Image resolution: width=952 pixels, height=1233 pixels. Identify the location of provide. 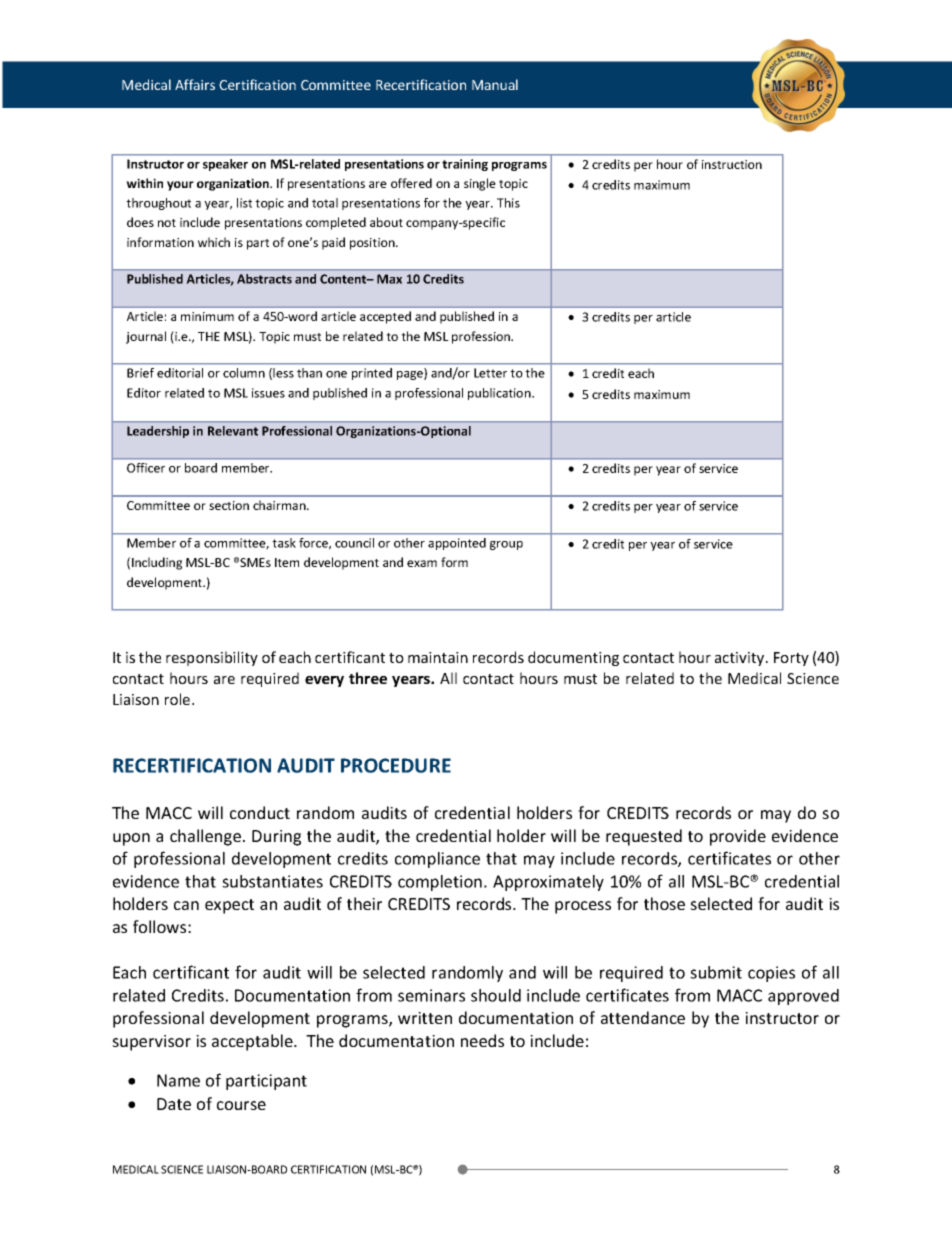
(738, 837).
